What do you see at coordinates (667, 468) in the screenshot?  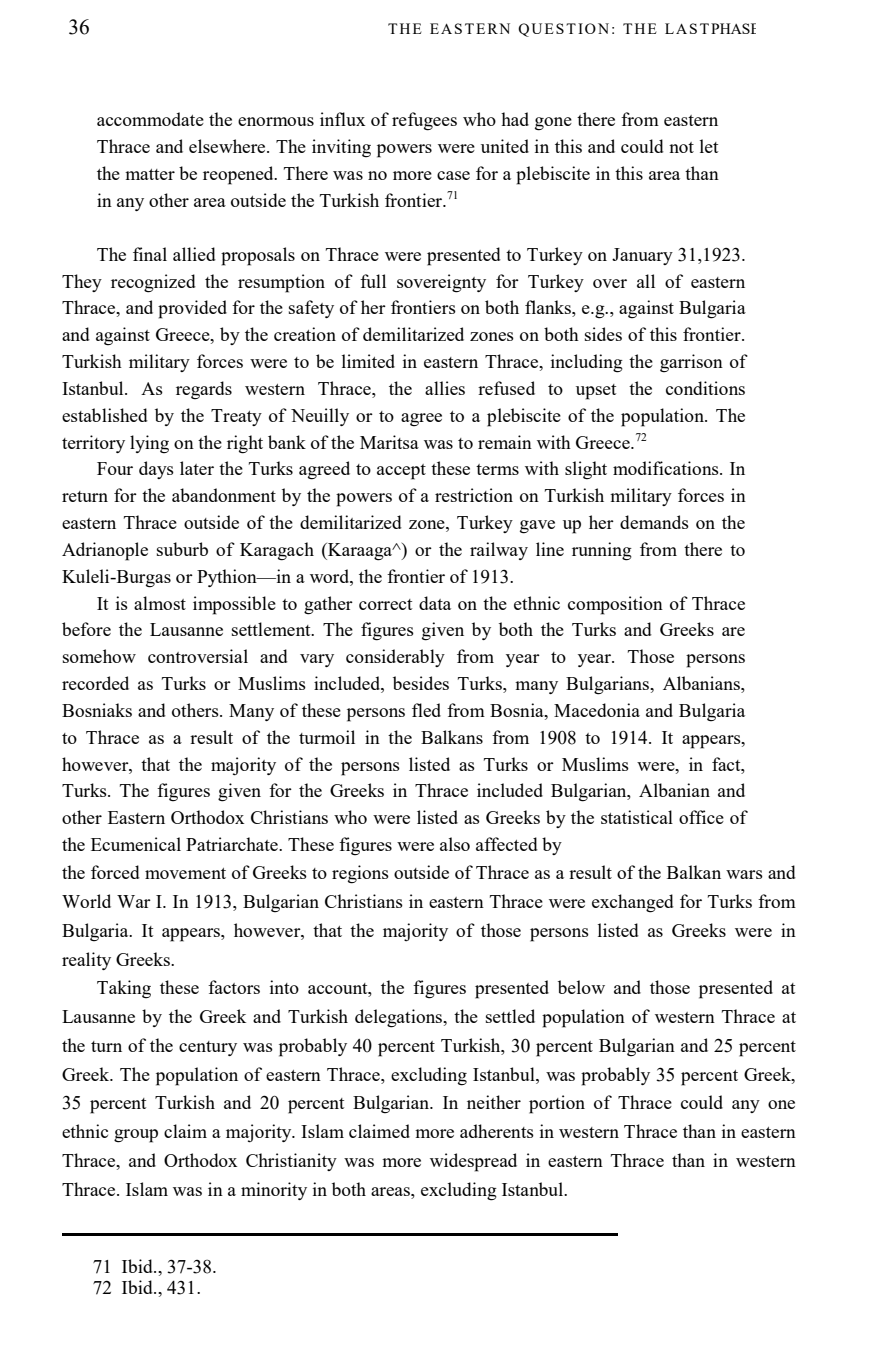 I see `modifications` at bounding box center [667, 468].
